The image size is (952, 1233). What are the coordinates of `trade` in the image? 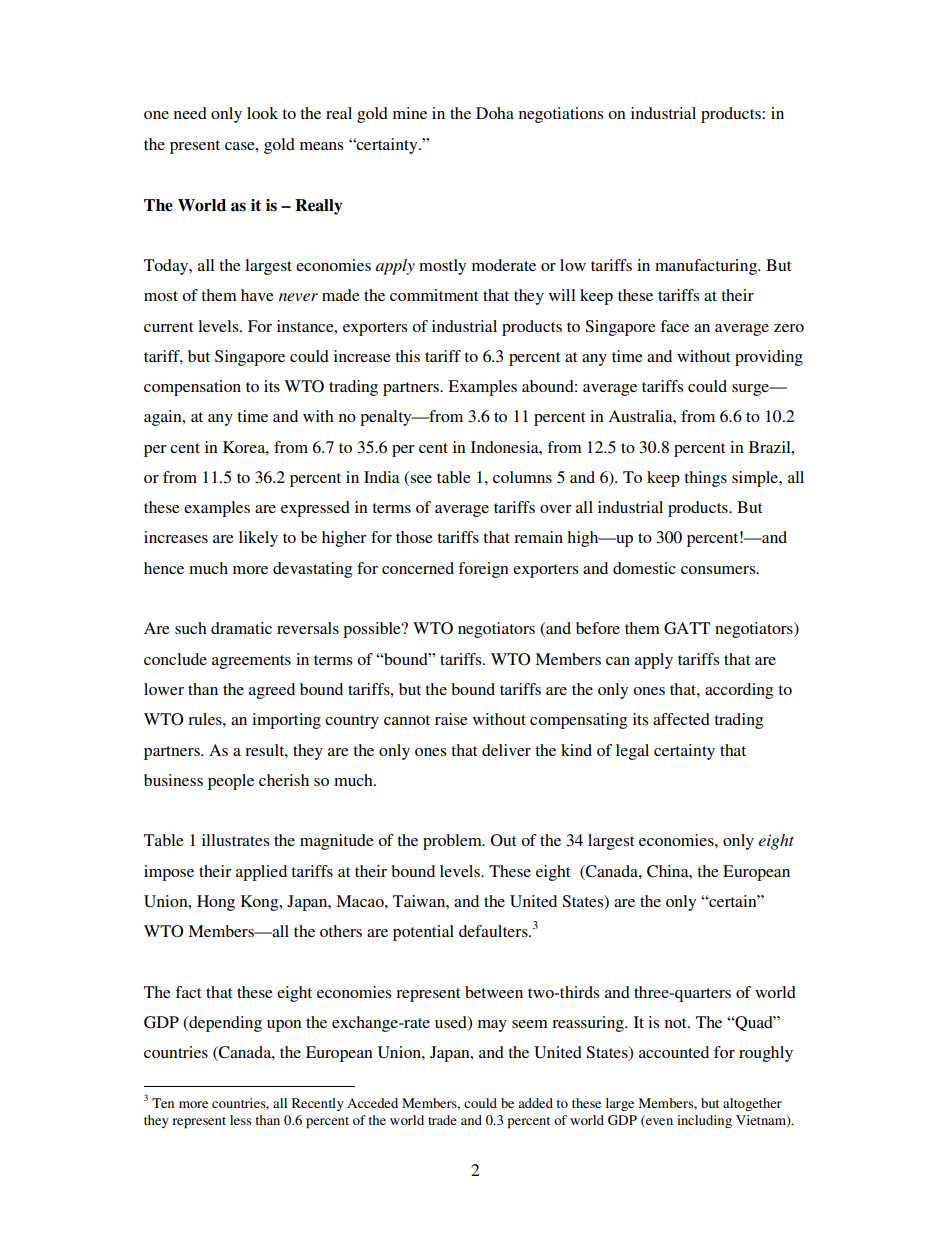 It's located at (442, 1120).
